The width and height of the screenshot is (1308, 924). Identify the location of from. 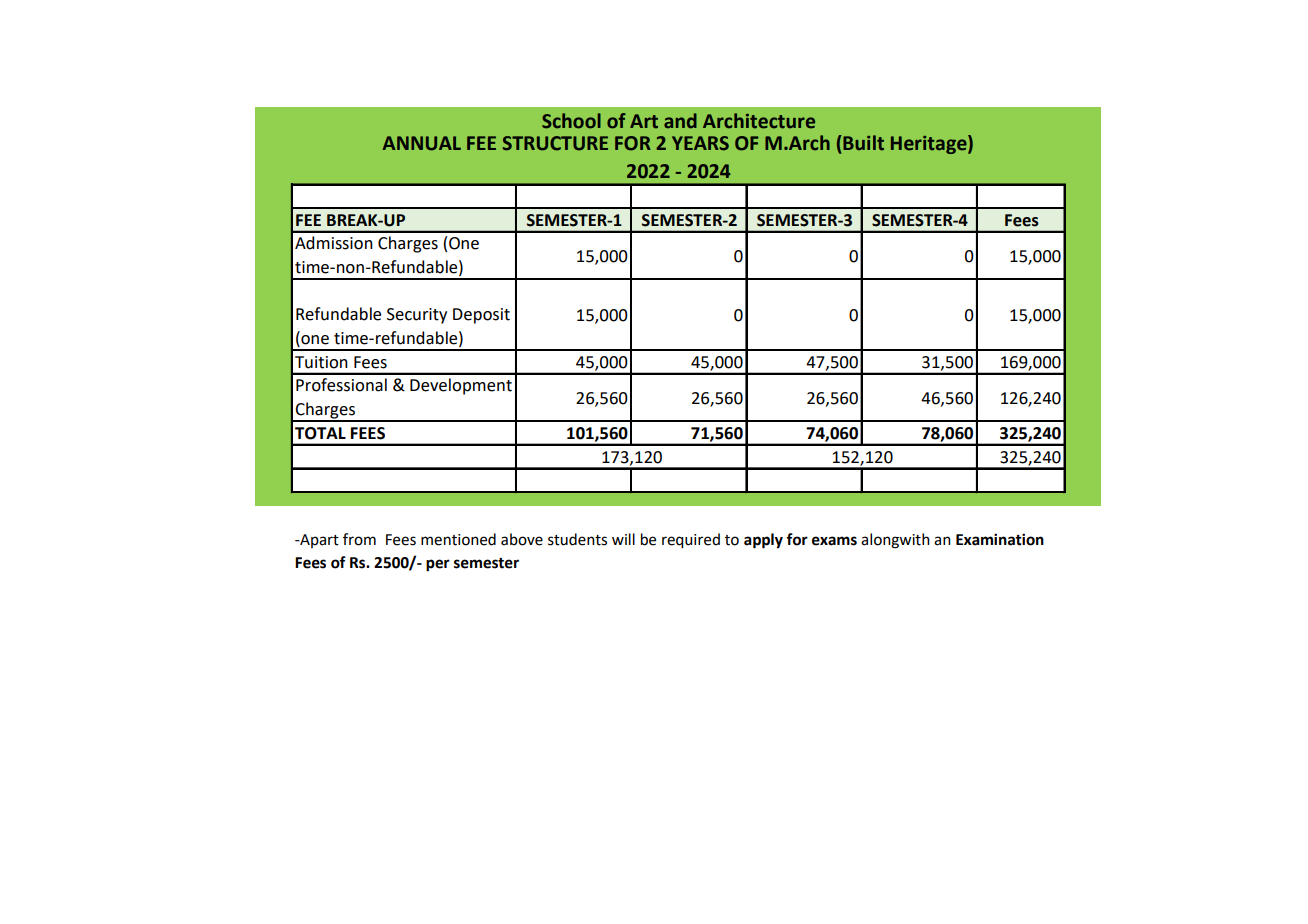
(359, 539).
